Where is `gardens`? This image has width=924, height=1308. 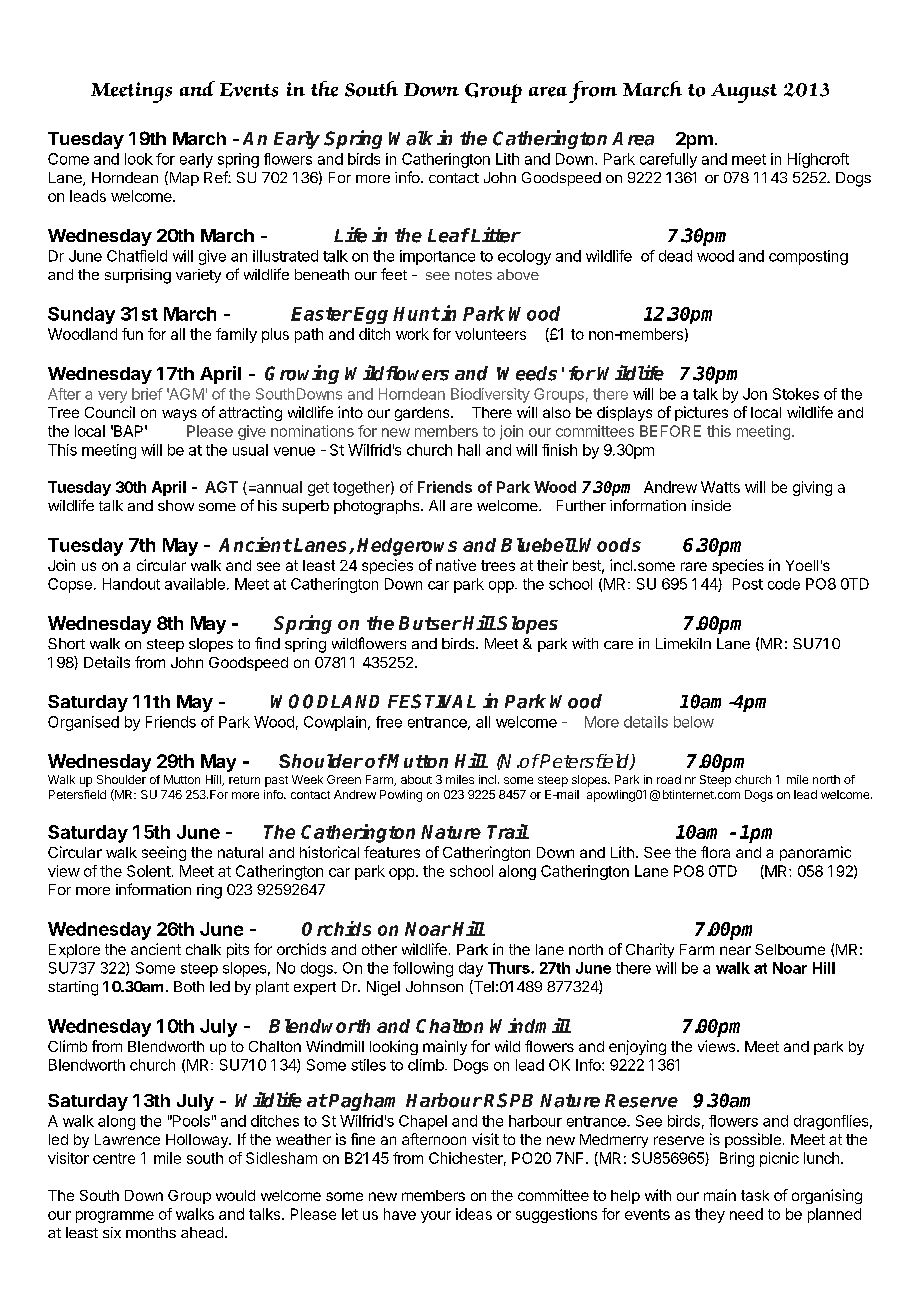
gardens is located at coordinates (423, 414).
